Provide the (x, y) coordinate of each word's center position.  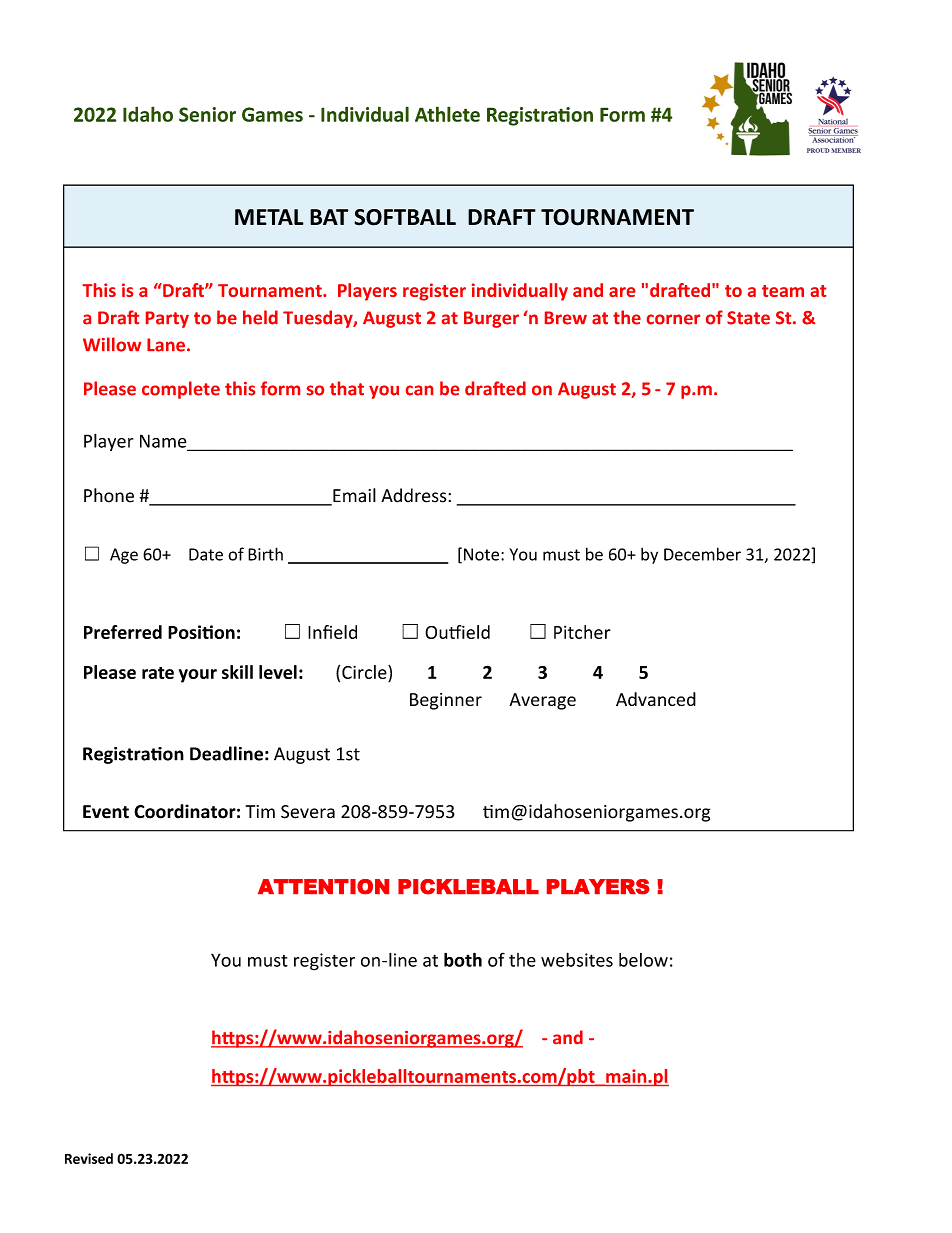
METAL (269, 217)
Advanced (656, 699)
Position (201, 632)
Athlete (447, 114)
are (622, 292)
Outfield (457, 632)
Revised (89, 1158)
